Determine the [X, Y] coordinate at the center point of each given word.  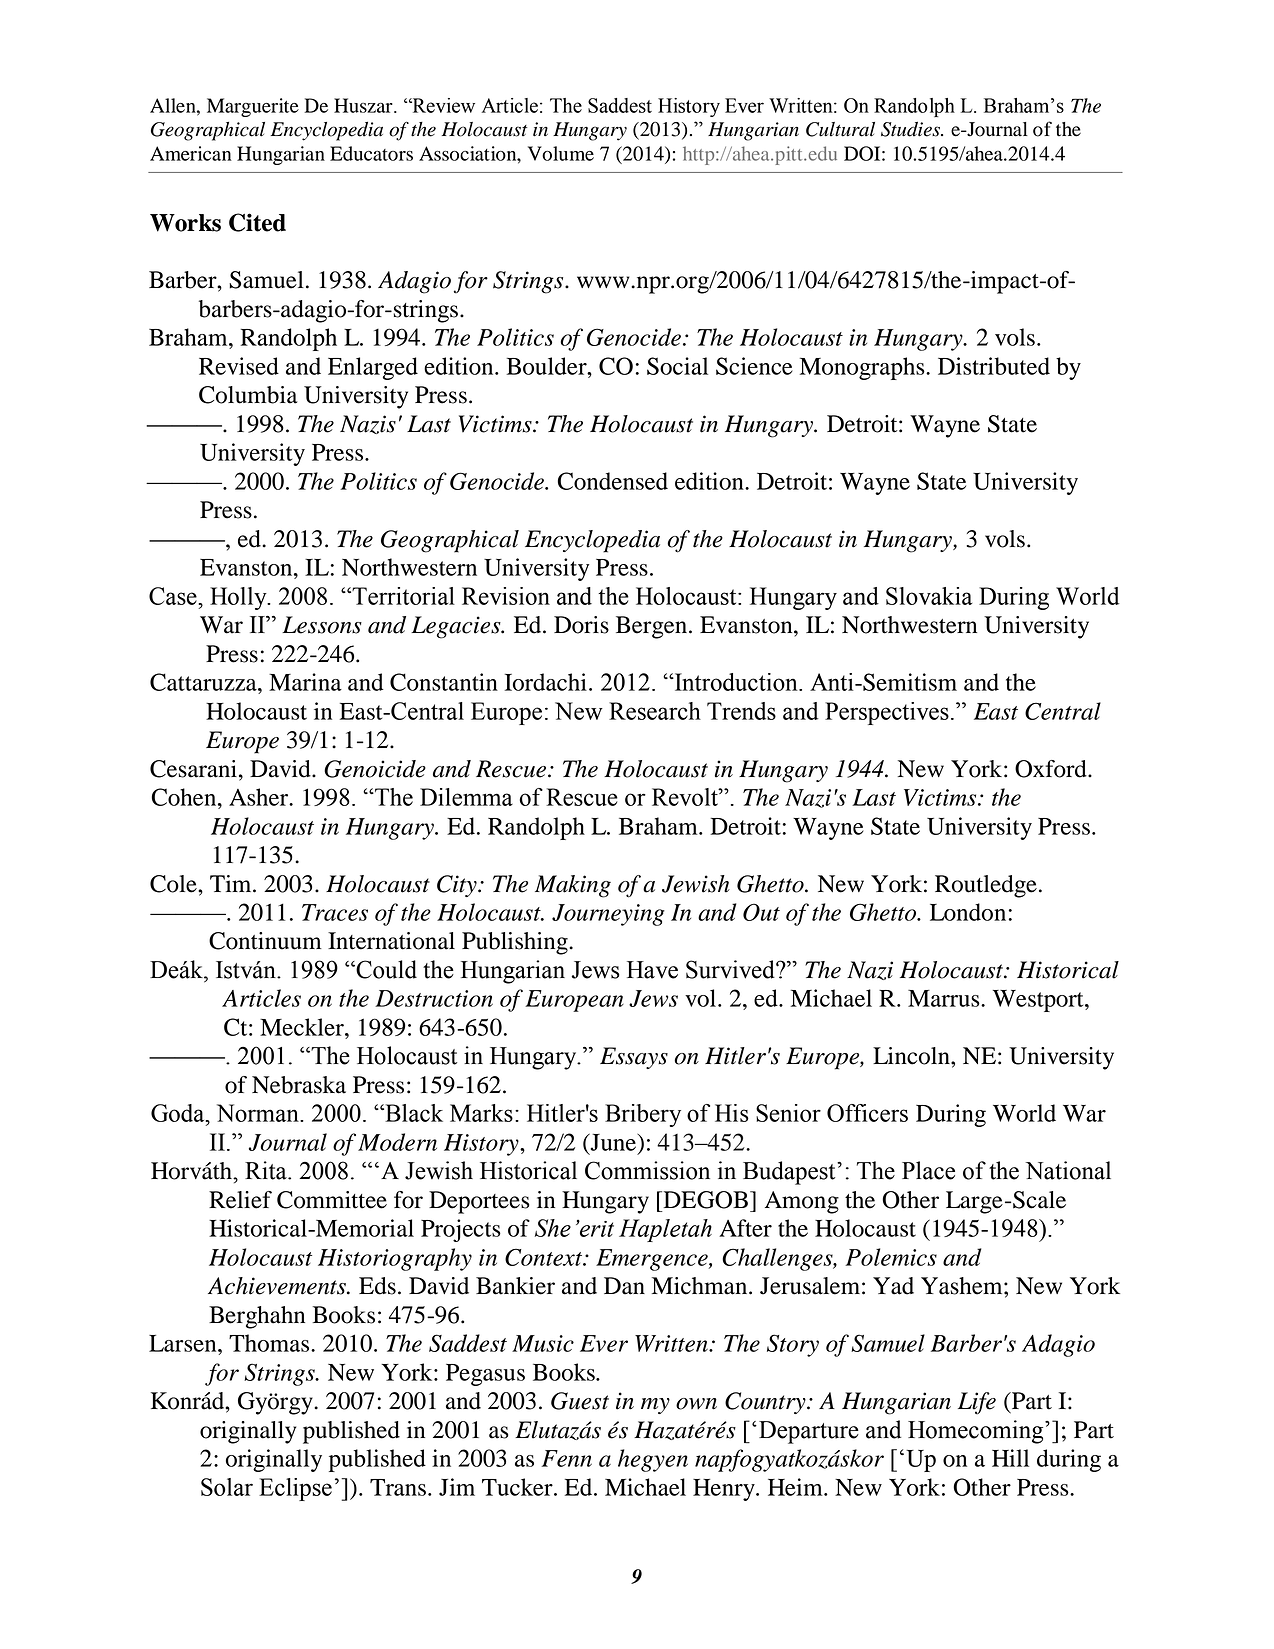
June [613, 1142]
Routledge [986, 886]
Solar [227, 1487]
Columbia [248, 395]
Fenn [566, 1458]
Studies [912, 129]
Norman [259, 1113]
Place [928, 1170]
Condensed [613, 481]
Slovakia [929, 596]
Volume [561, 153]
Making [573, 886]
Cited [257, 222]
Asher [260, 797]
